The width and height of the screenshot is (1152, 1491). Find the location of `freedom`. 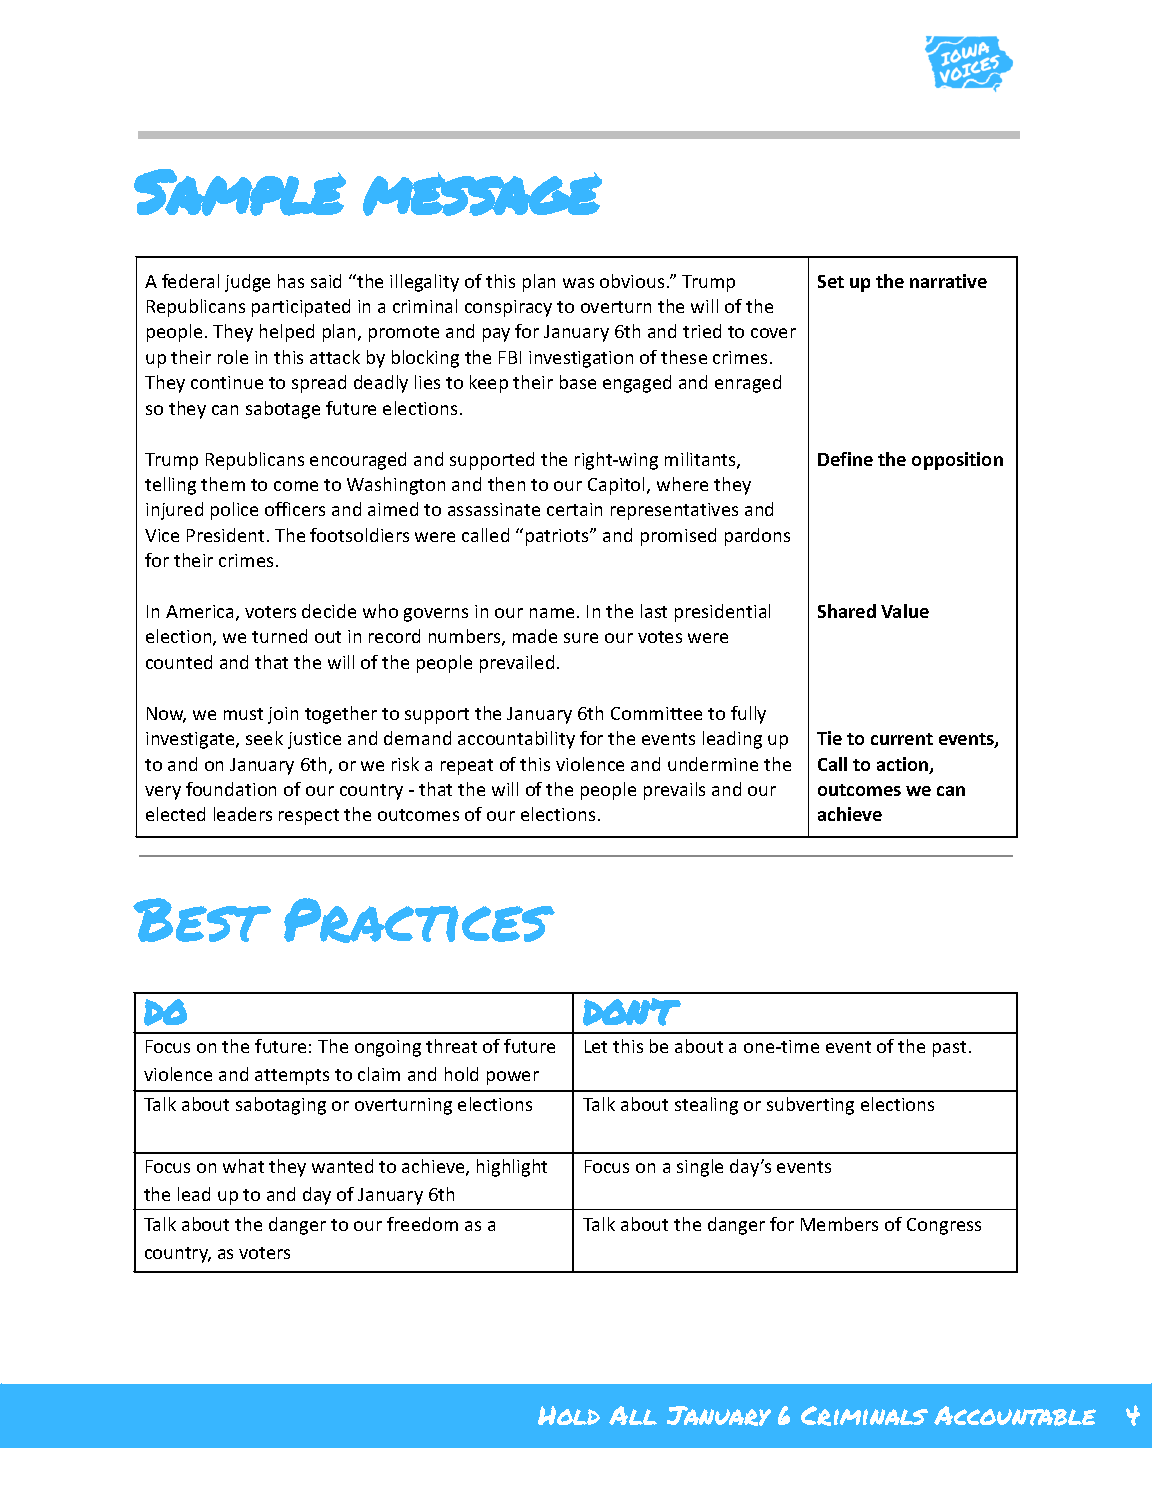

freedom is located at coordinates (422, 1224).
